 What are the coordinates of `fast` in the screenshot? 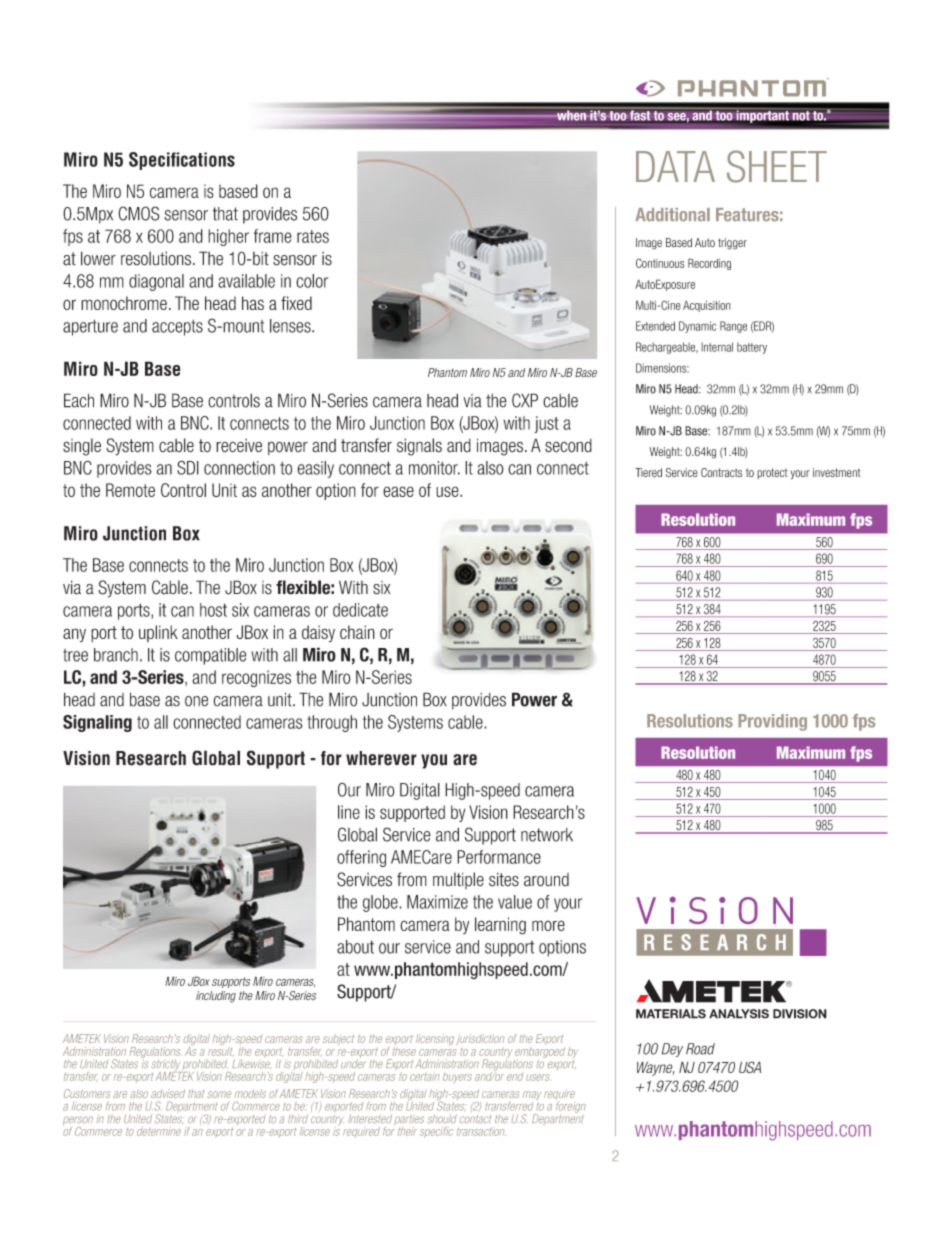 It's located at (640, 116).
